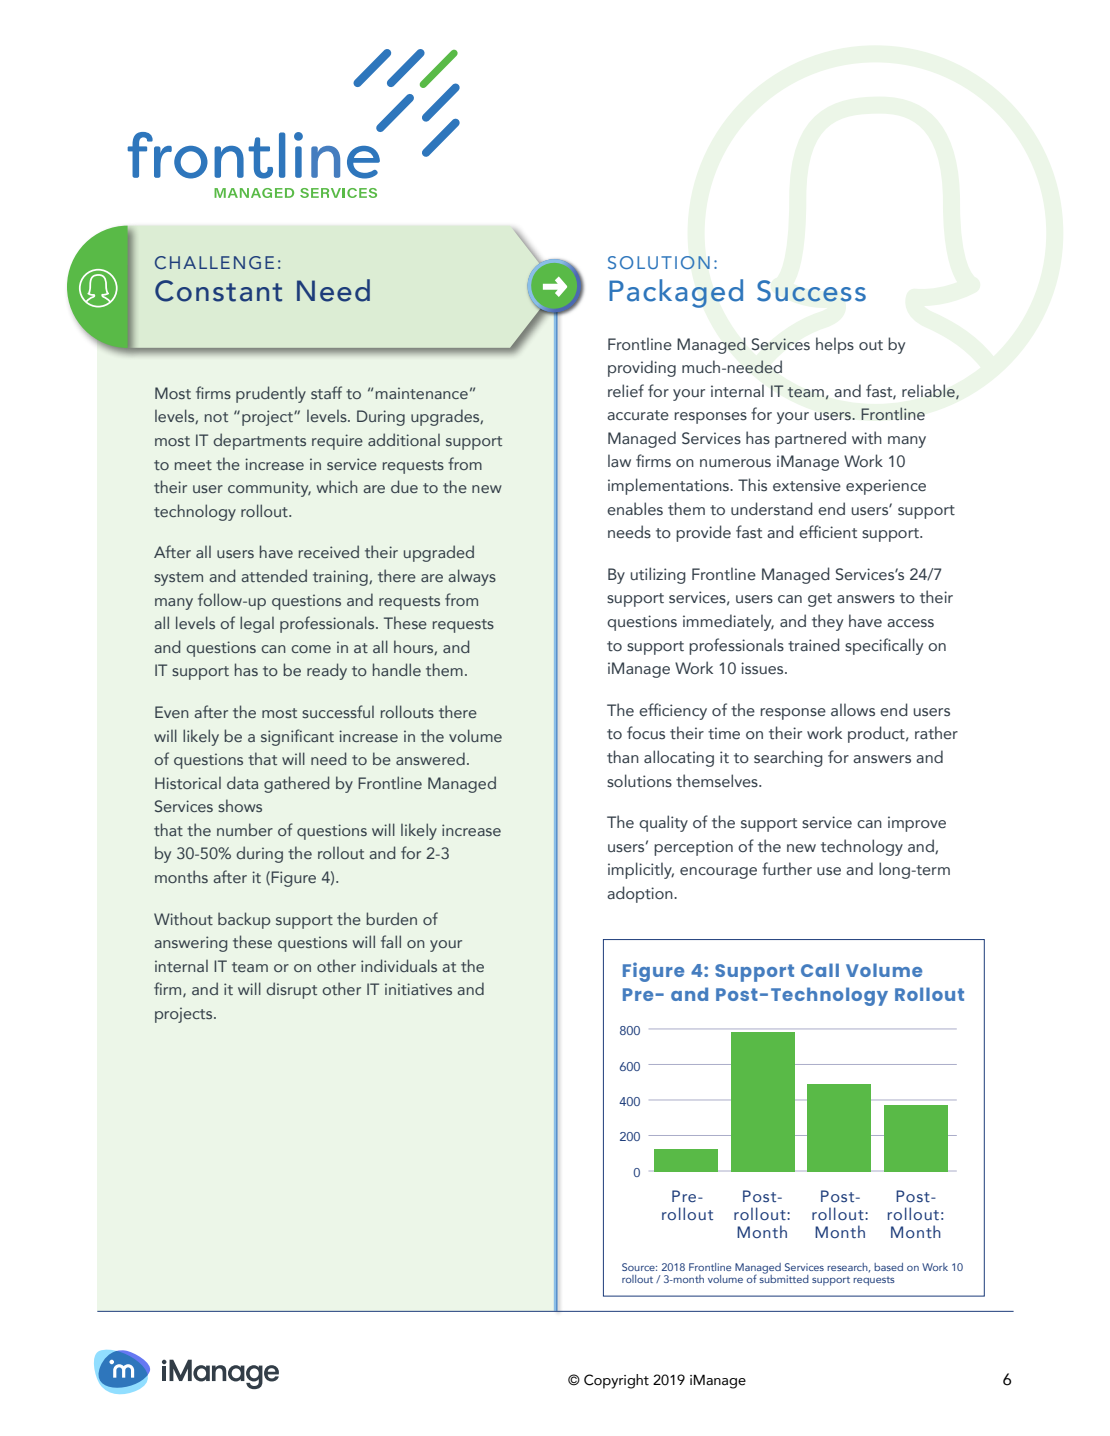 The width and height of the screenshot is (1110, 1436). I want to click on further, so click(787, 869).
